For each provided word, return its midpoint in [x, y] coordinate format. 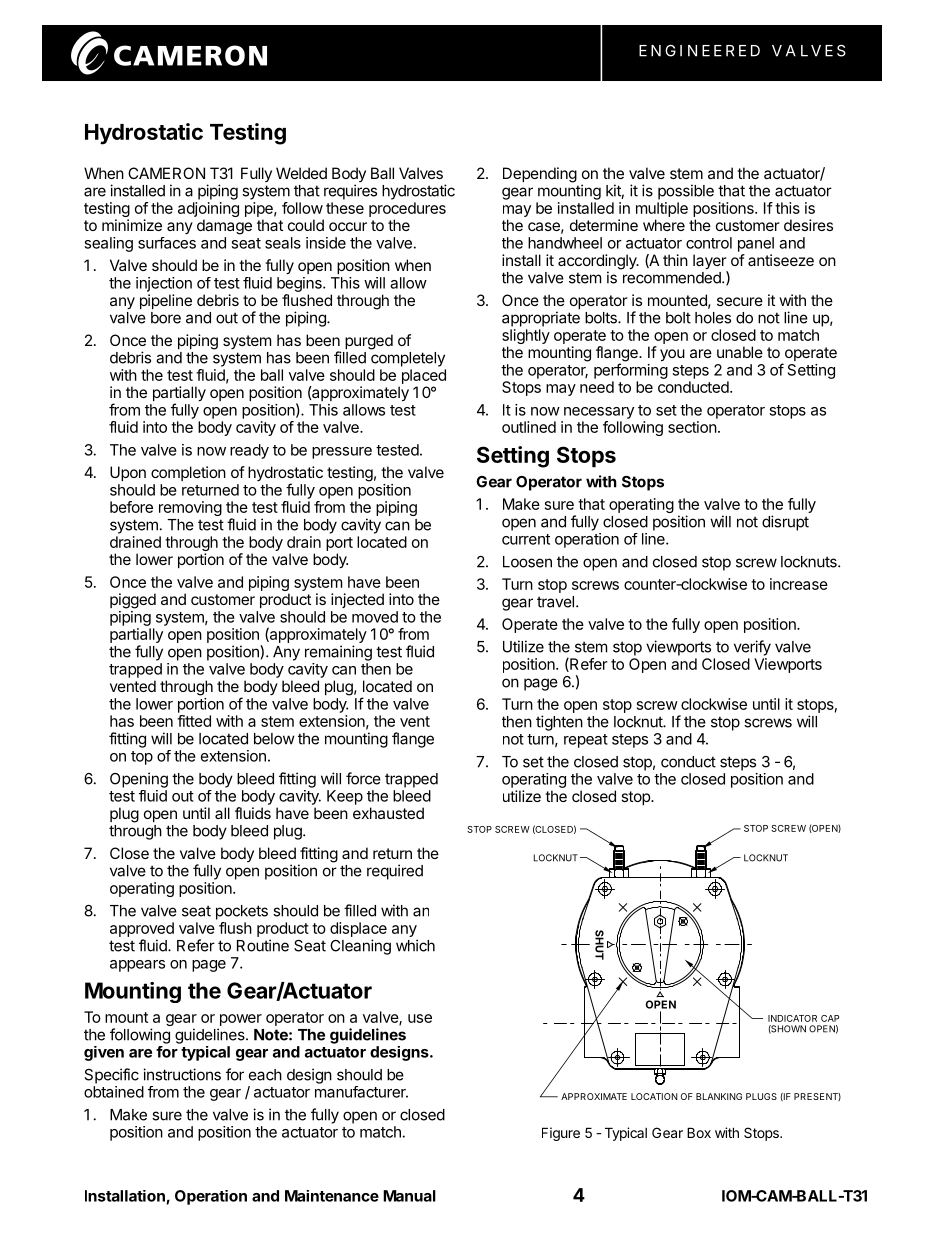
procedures [407, 209]
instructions [182, 1074]
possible [686, 192]
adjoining [208, 211]
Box [699, 1132]
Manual [409, 1196]
